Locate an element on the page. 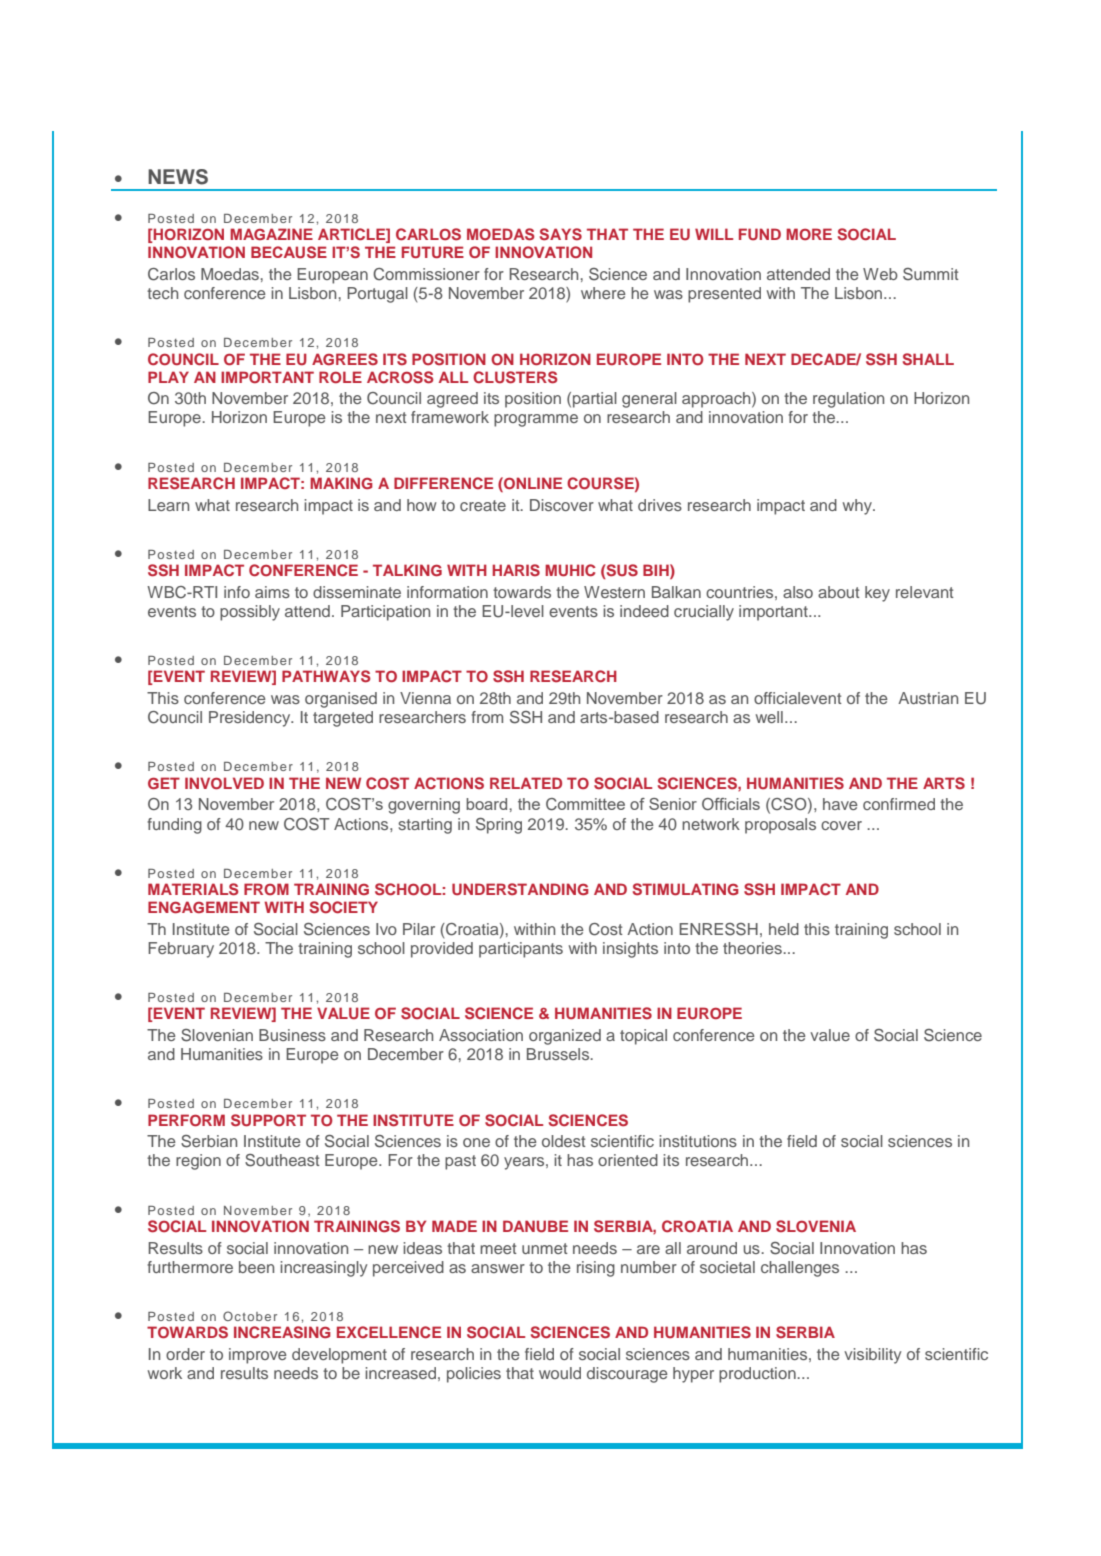 This image has width=1101, height=1556. improve is located at coordinates (258, 1356).
